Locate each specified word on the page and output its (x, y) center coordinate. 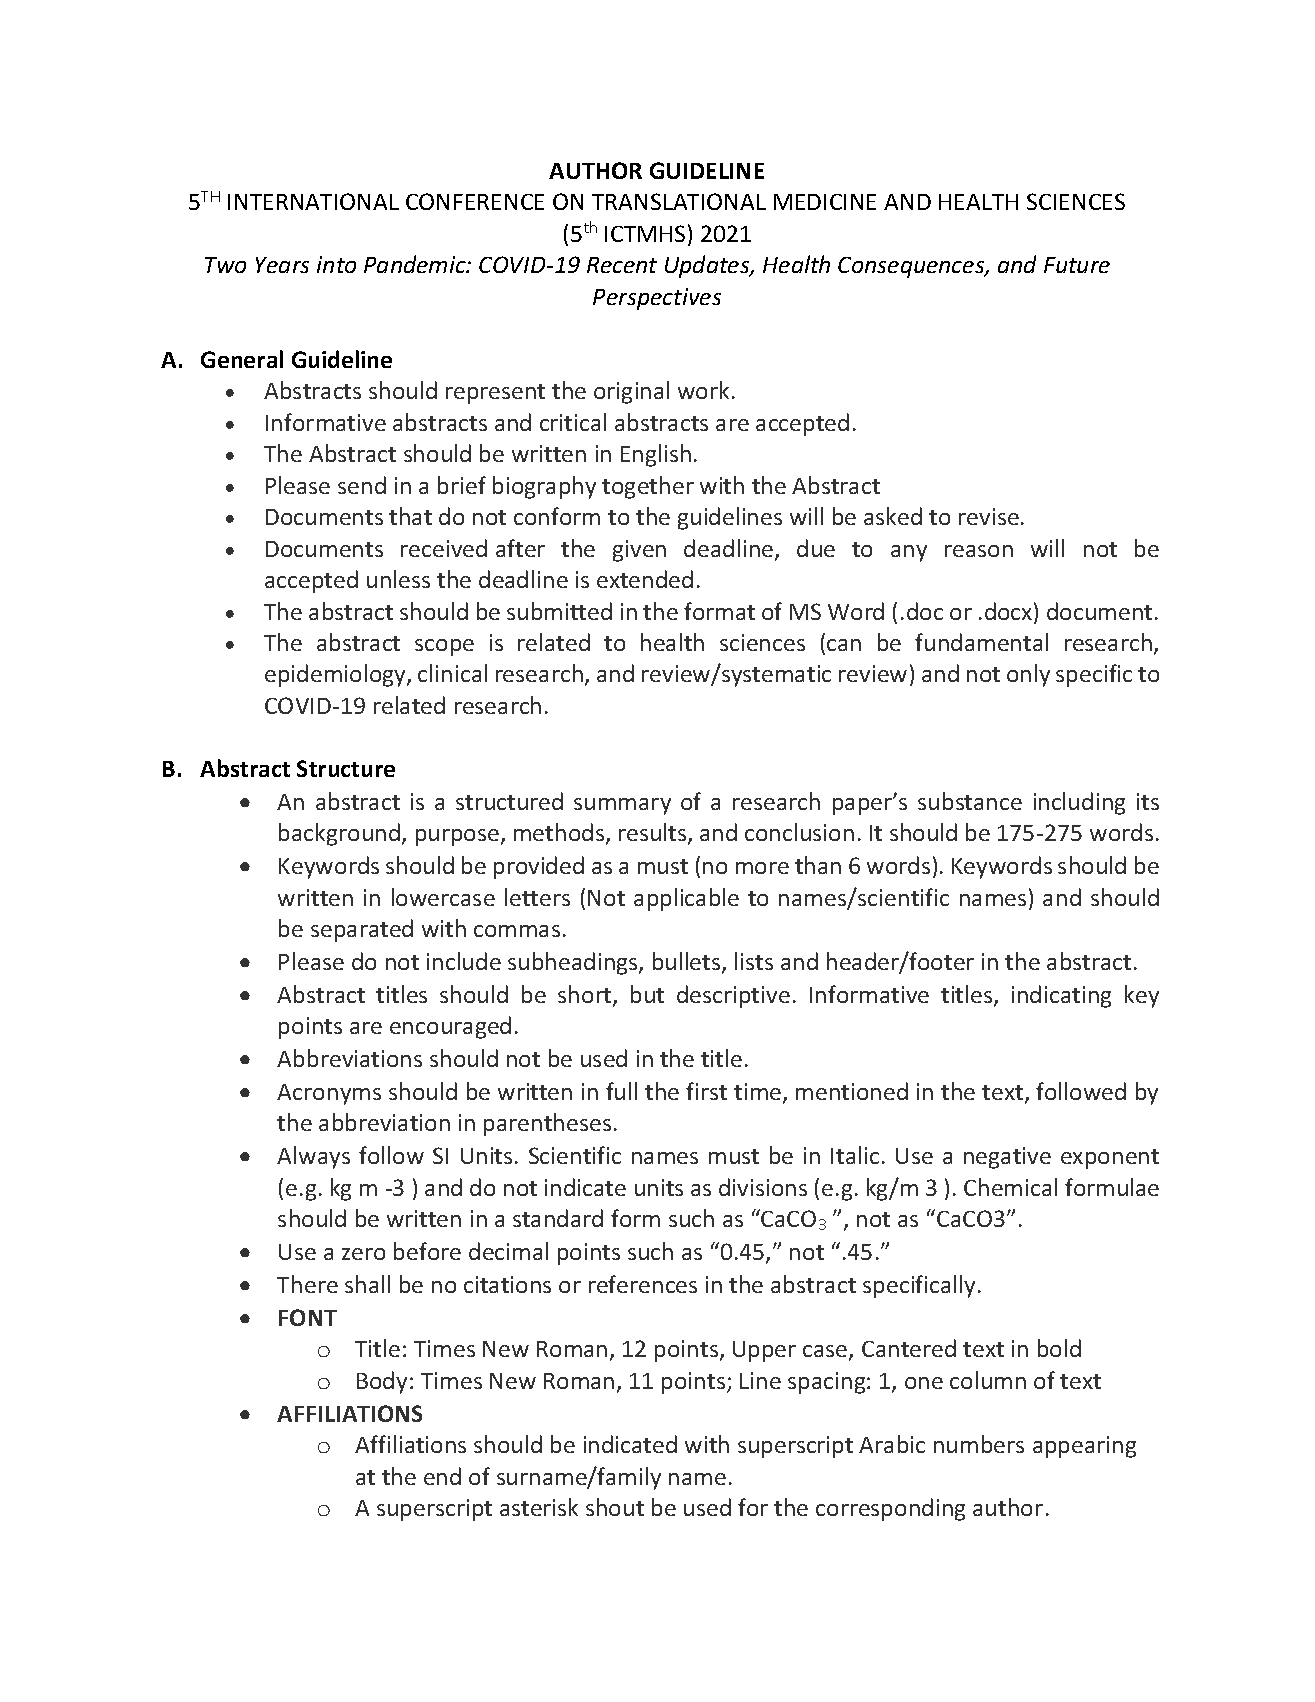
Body (382, 1382)
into (336, 264)
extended (645, 579)
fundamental (981, 642)
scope (444, 647)
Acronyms (329, 1094)
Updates (708, 266)
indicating (1061, 996)
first (706, 1091)
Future (1077, 265)
